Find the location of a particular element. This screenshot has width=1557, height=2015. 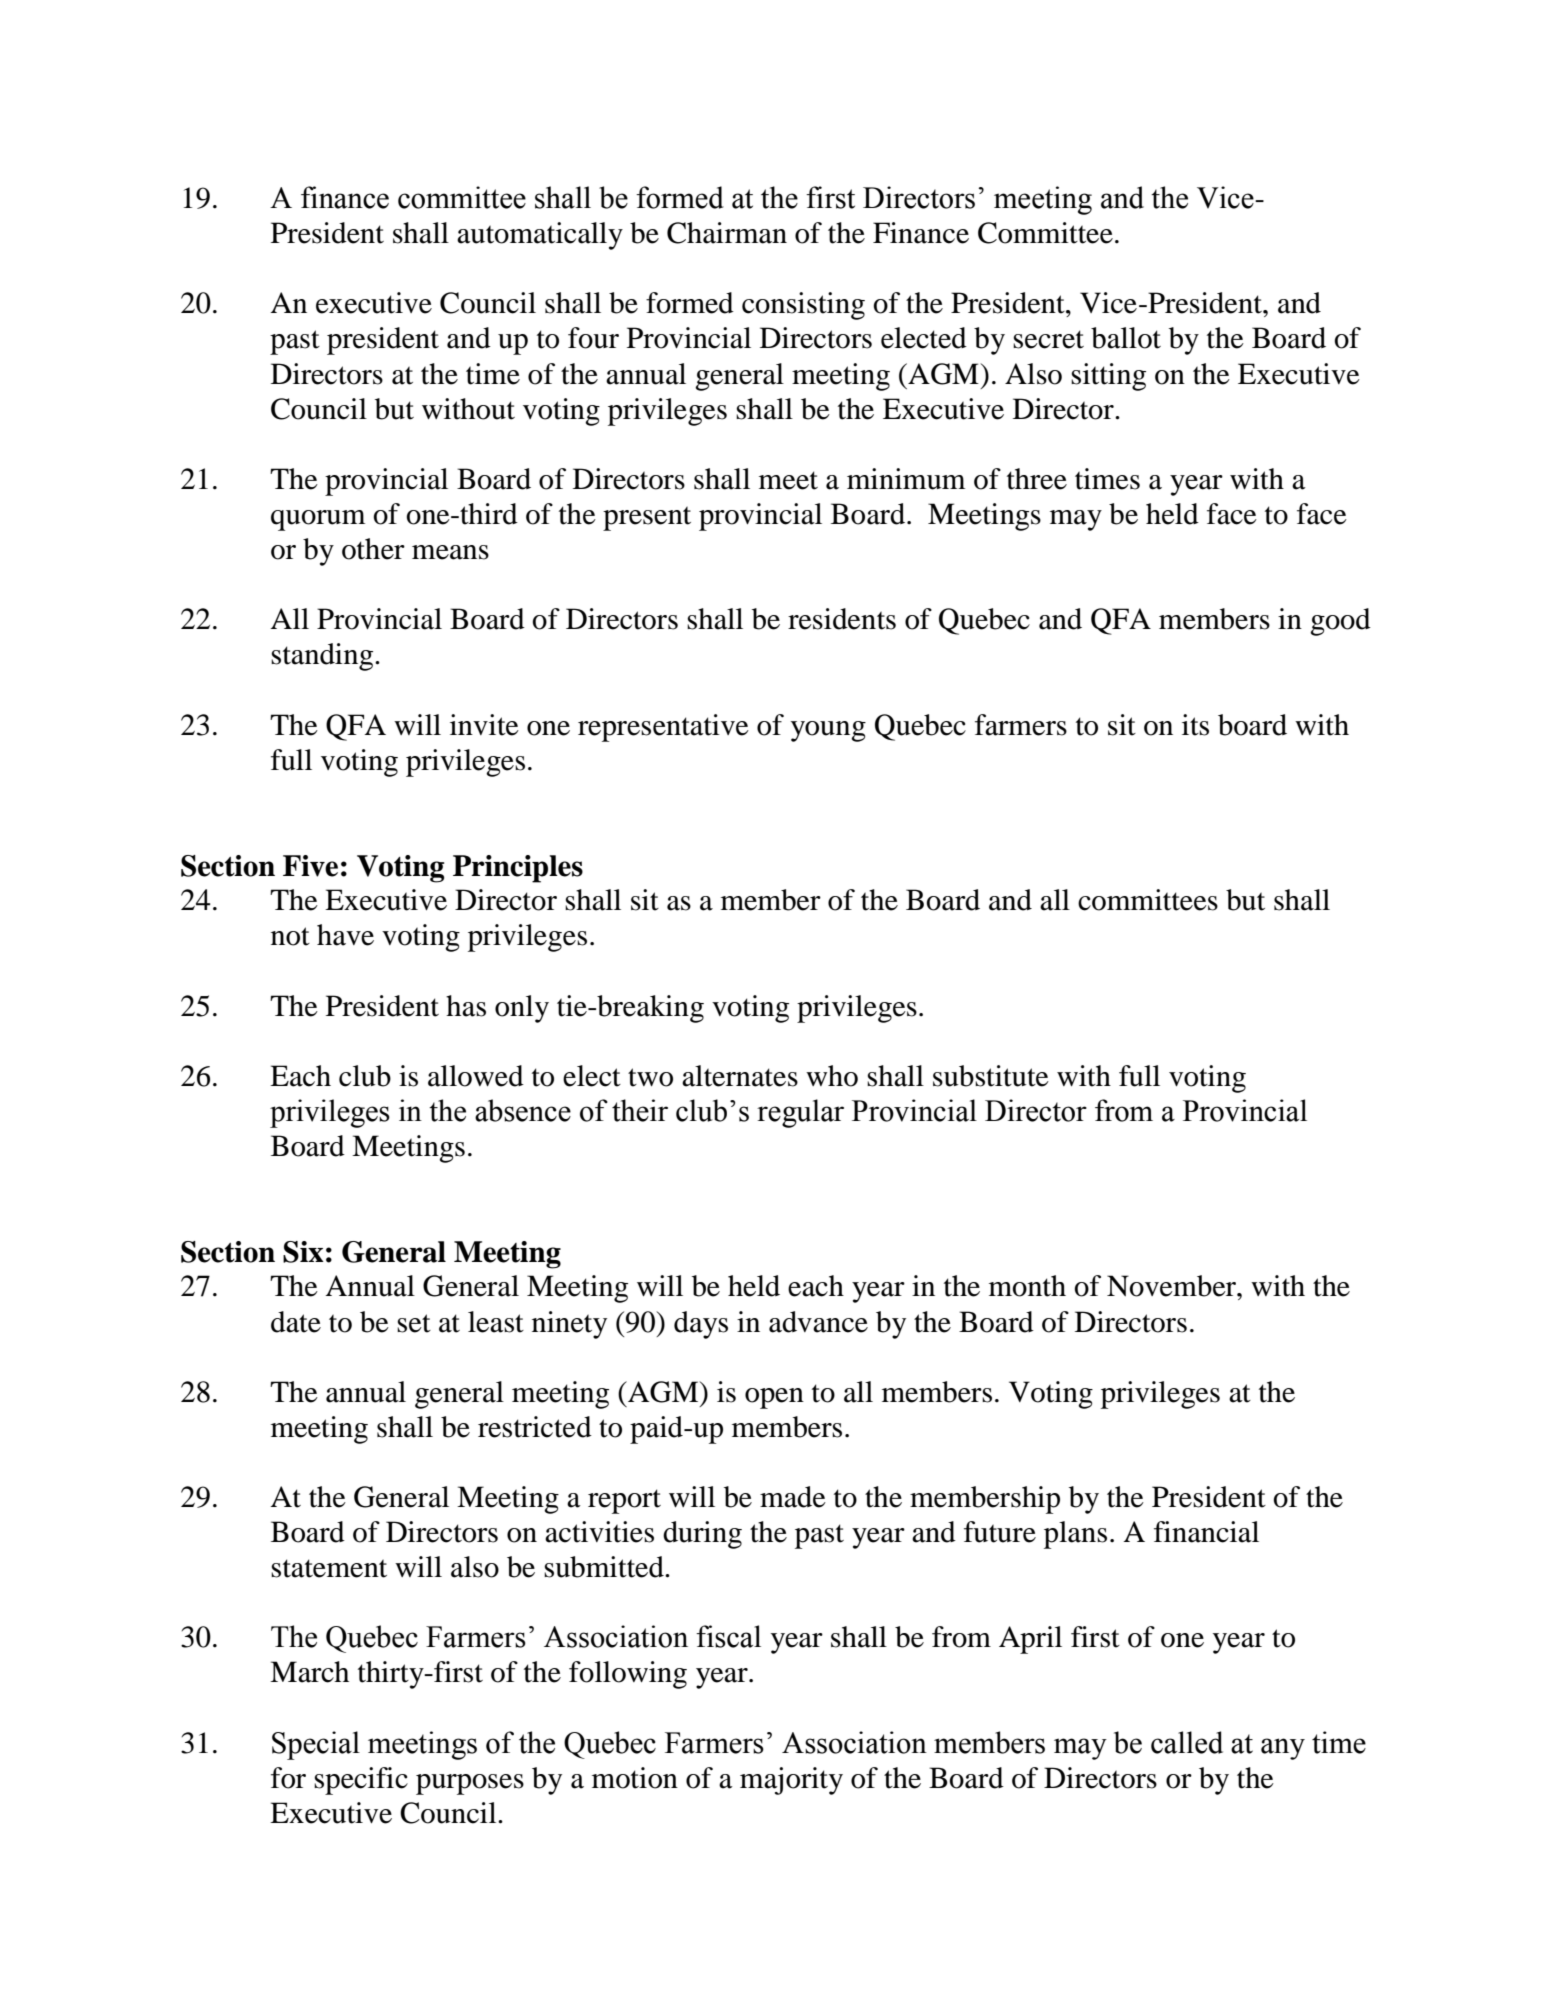

financial is located at coordinates (1206, 1532).
